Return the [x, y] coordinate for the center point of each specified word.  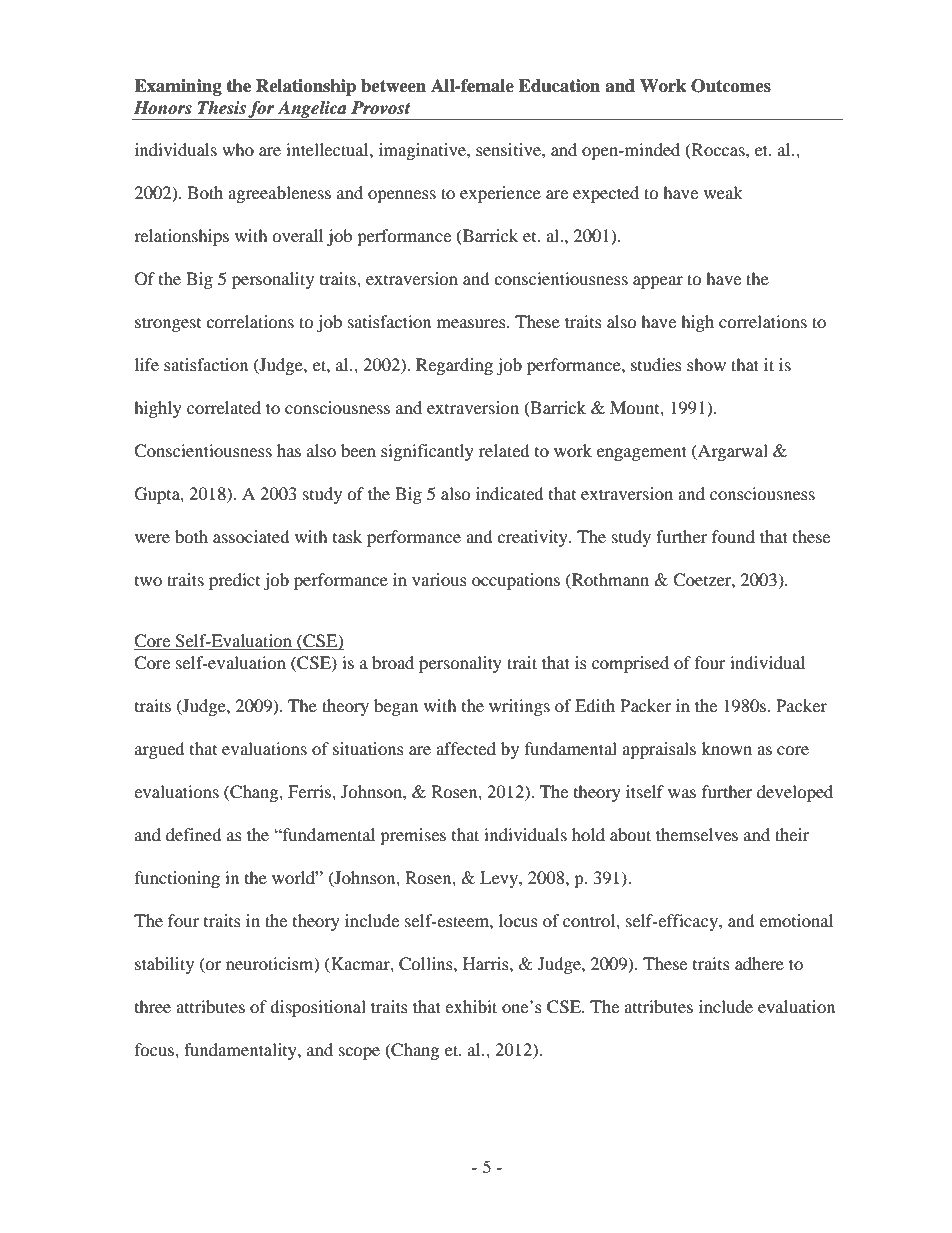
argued [160, 750]
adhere [759, 963]
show [706, 364]
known [727, 748]
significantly [427, 452]
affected [466, 748]
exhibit [471, 1006]
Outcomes [731, 86]
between [393, 86]
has [289, 450]
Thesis [222, 108]
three [153, 1006]
